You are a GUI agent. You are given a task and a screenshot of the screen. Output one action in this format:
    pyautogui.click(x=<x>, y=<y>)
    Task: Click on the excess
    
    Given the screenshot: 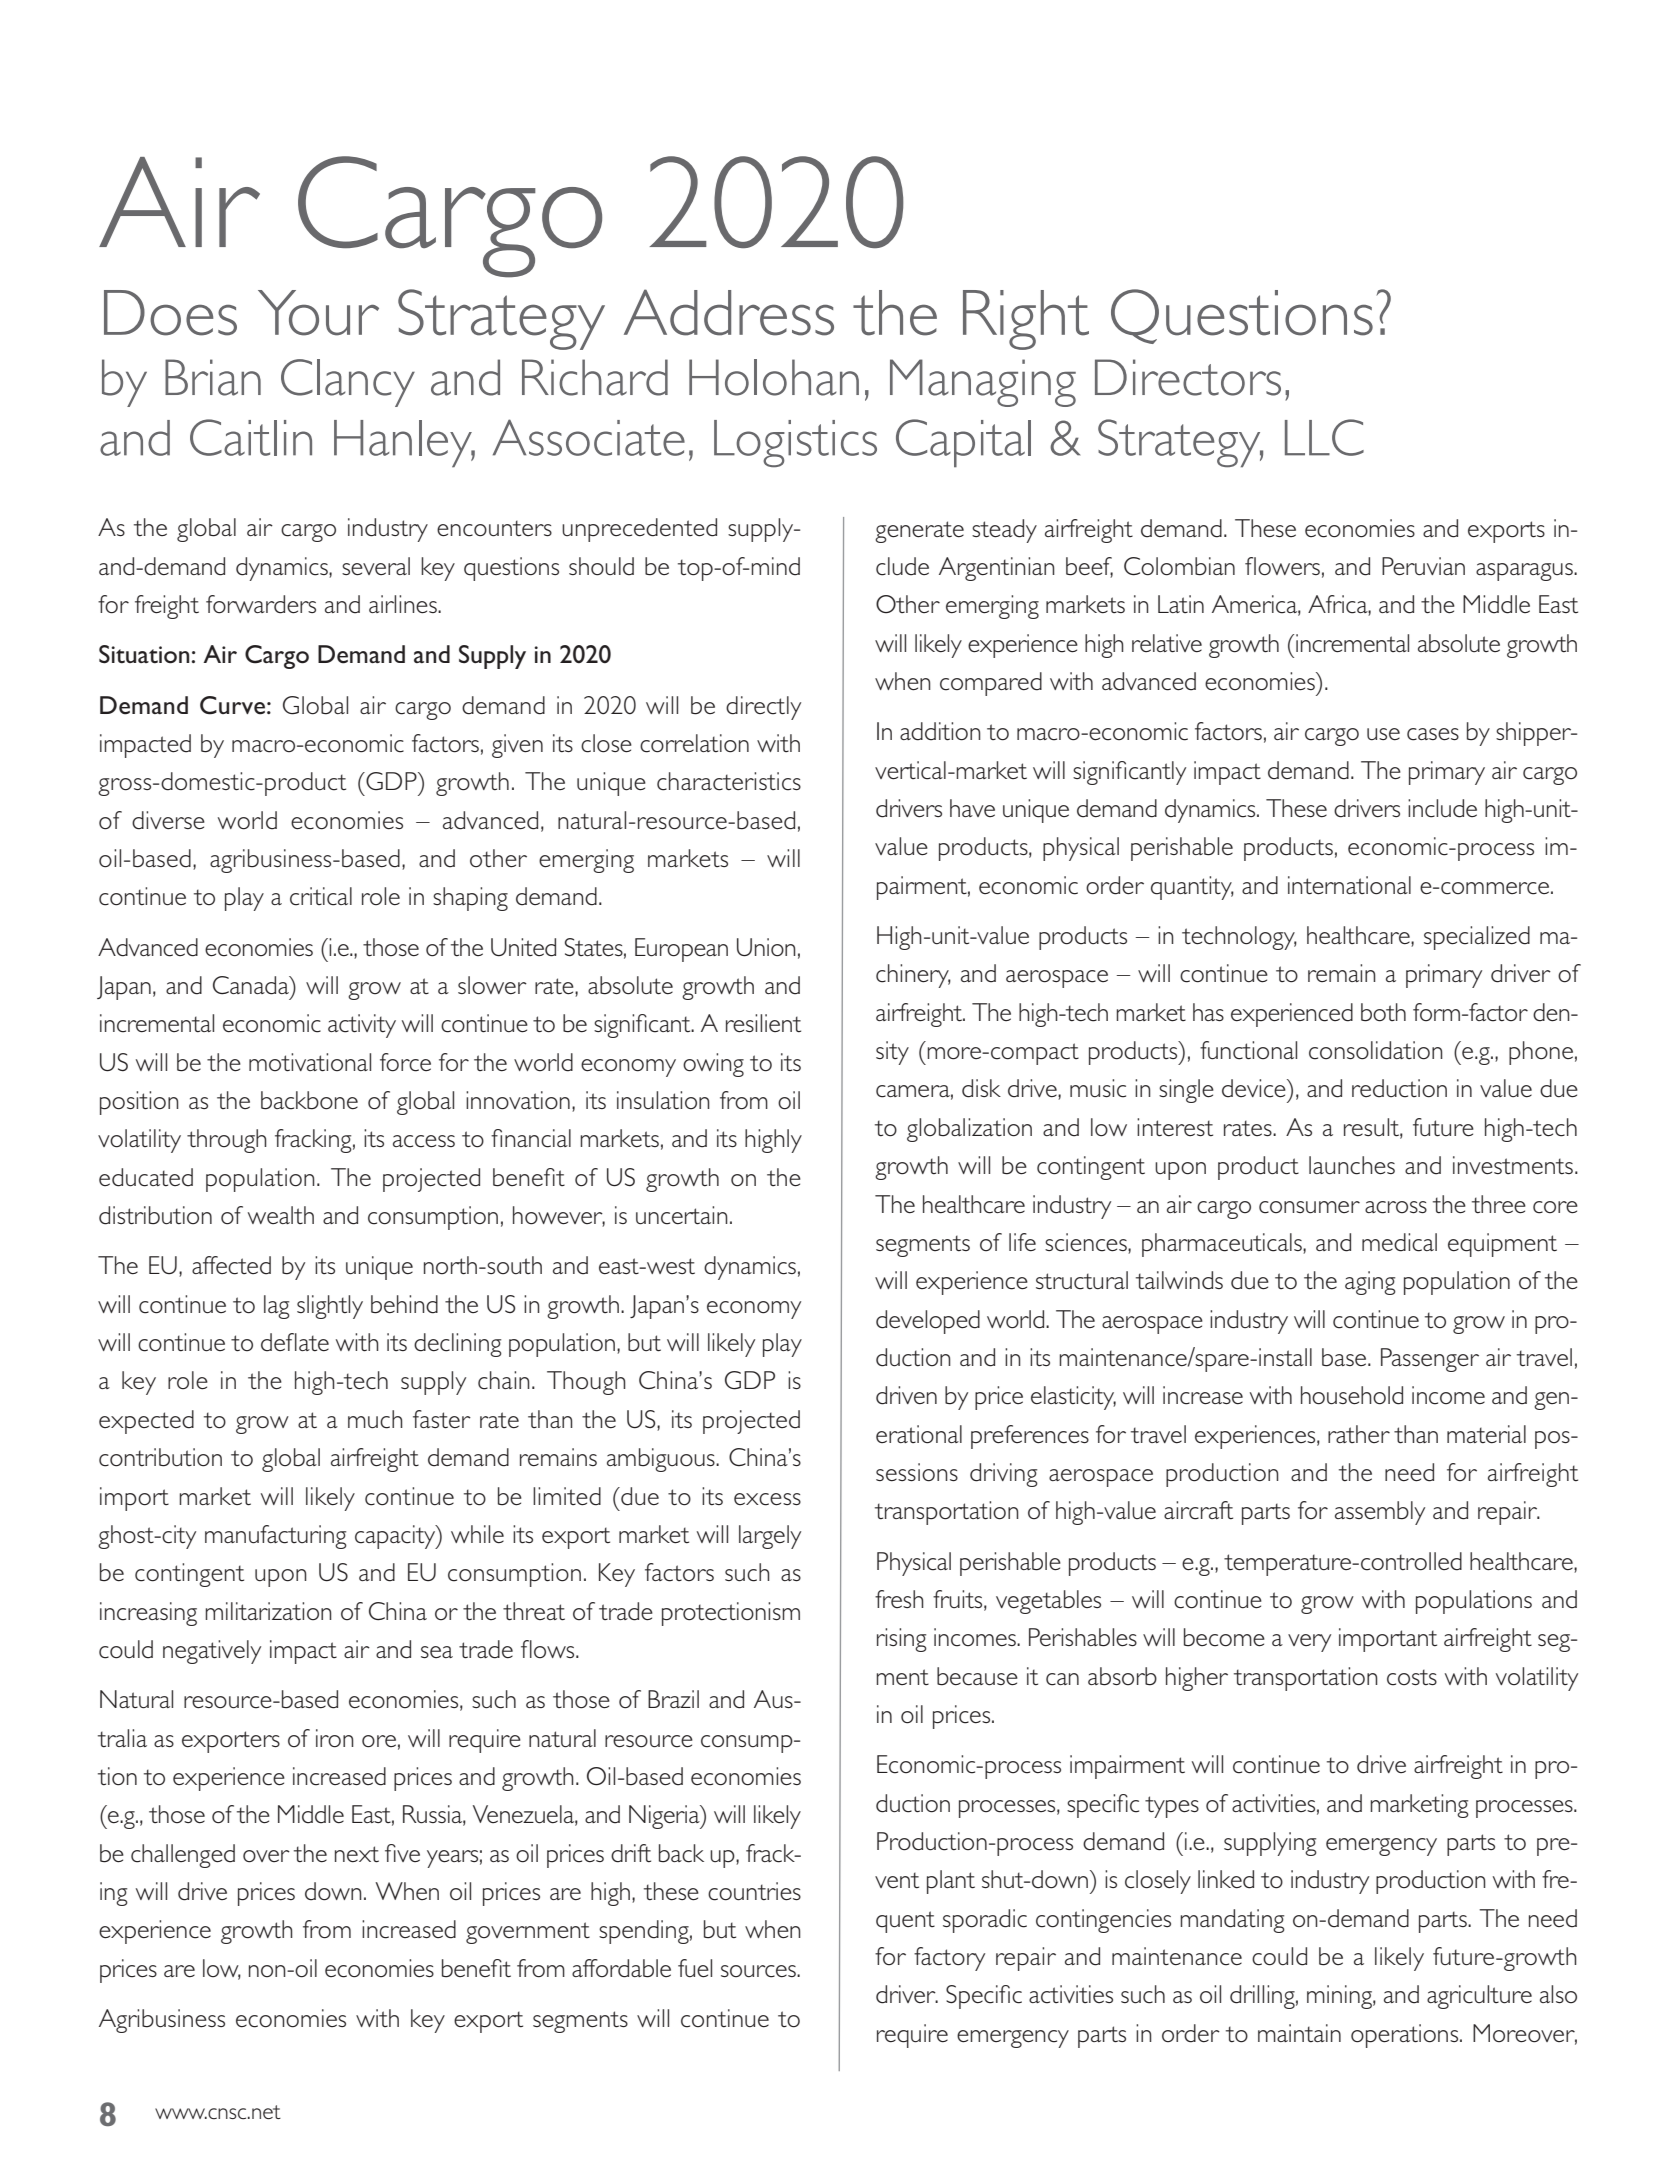 What is the action you would take?
    pyautogui.click(x=767, y=1499)
